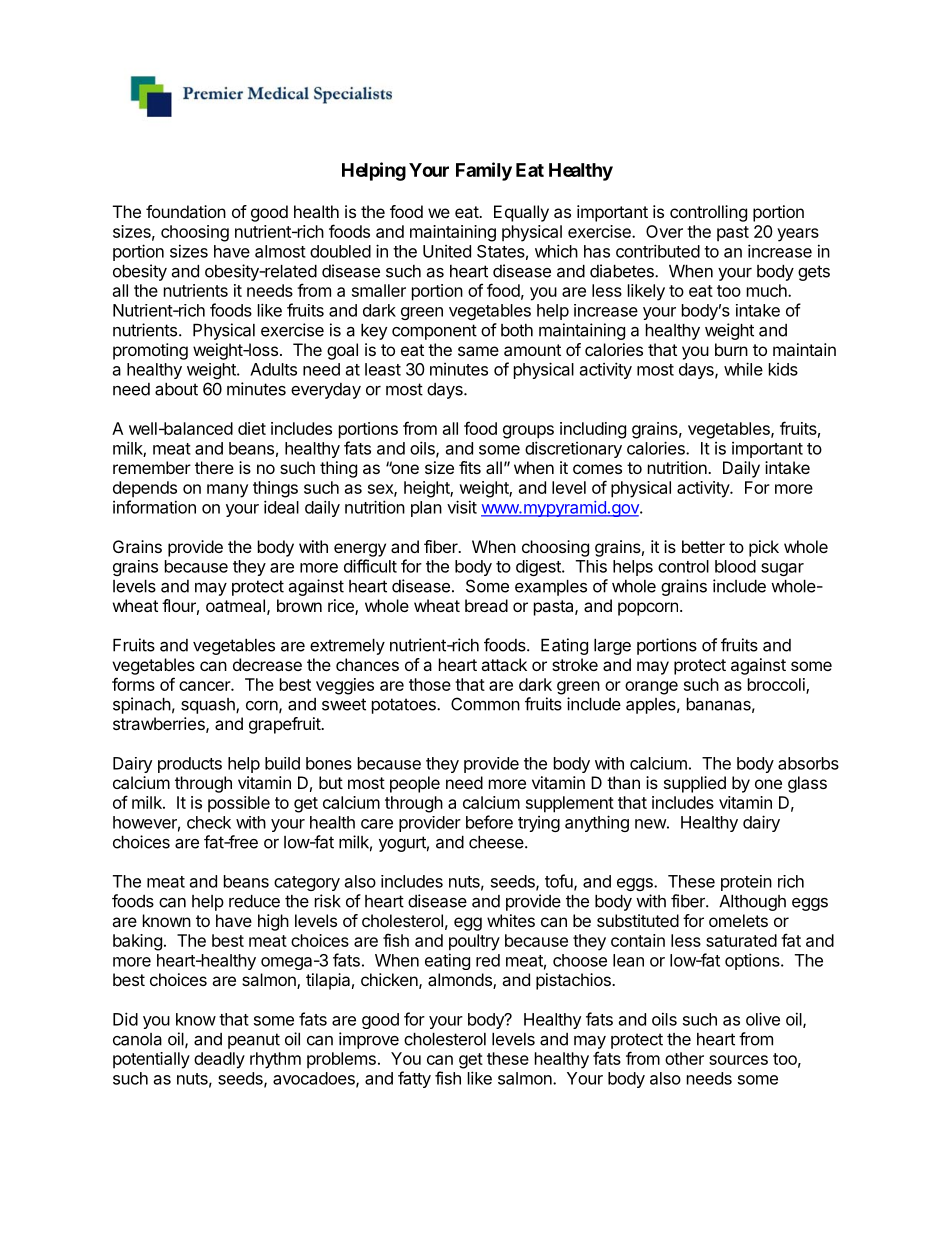 This screenshot has height=1233, width=952. What do you see at coordinates (528, 432) in the screenshot?
I see `groups` at bounding box center [528, 432].
